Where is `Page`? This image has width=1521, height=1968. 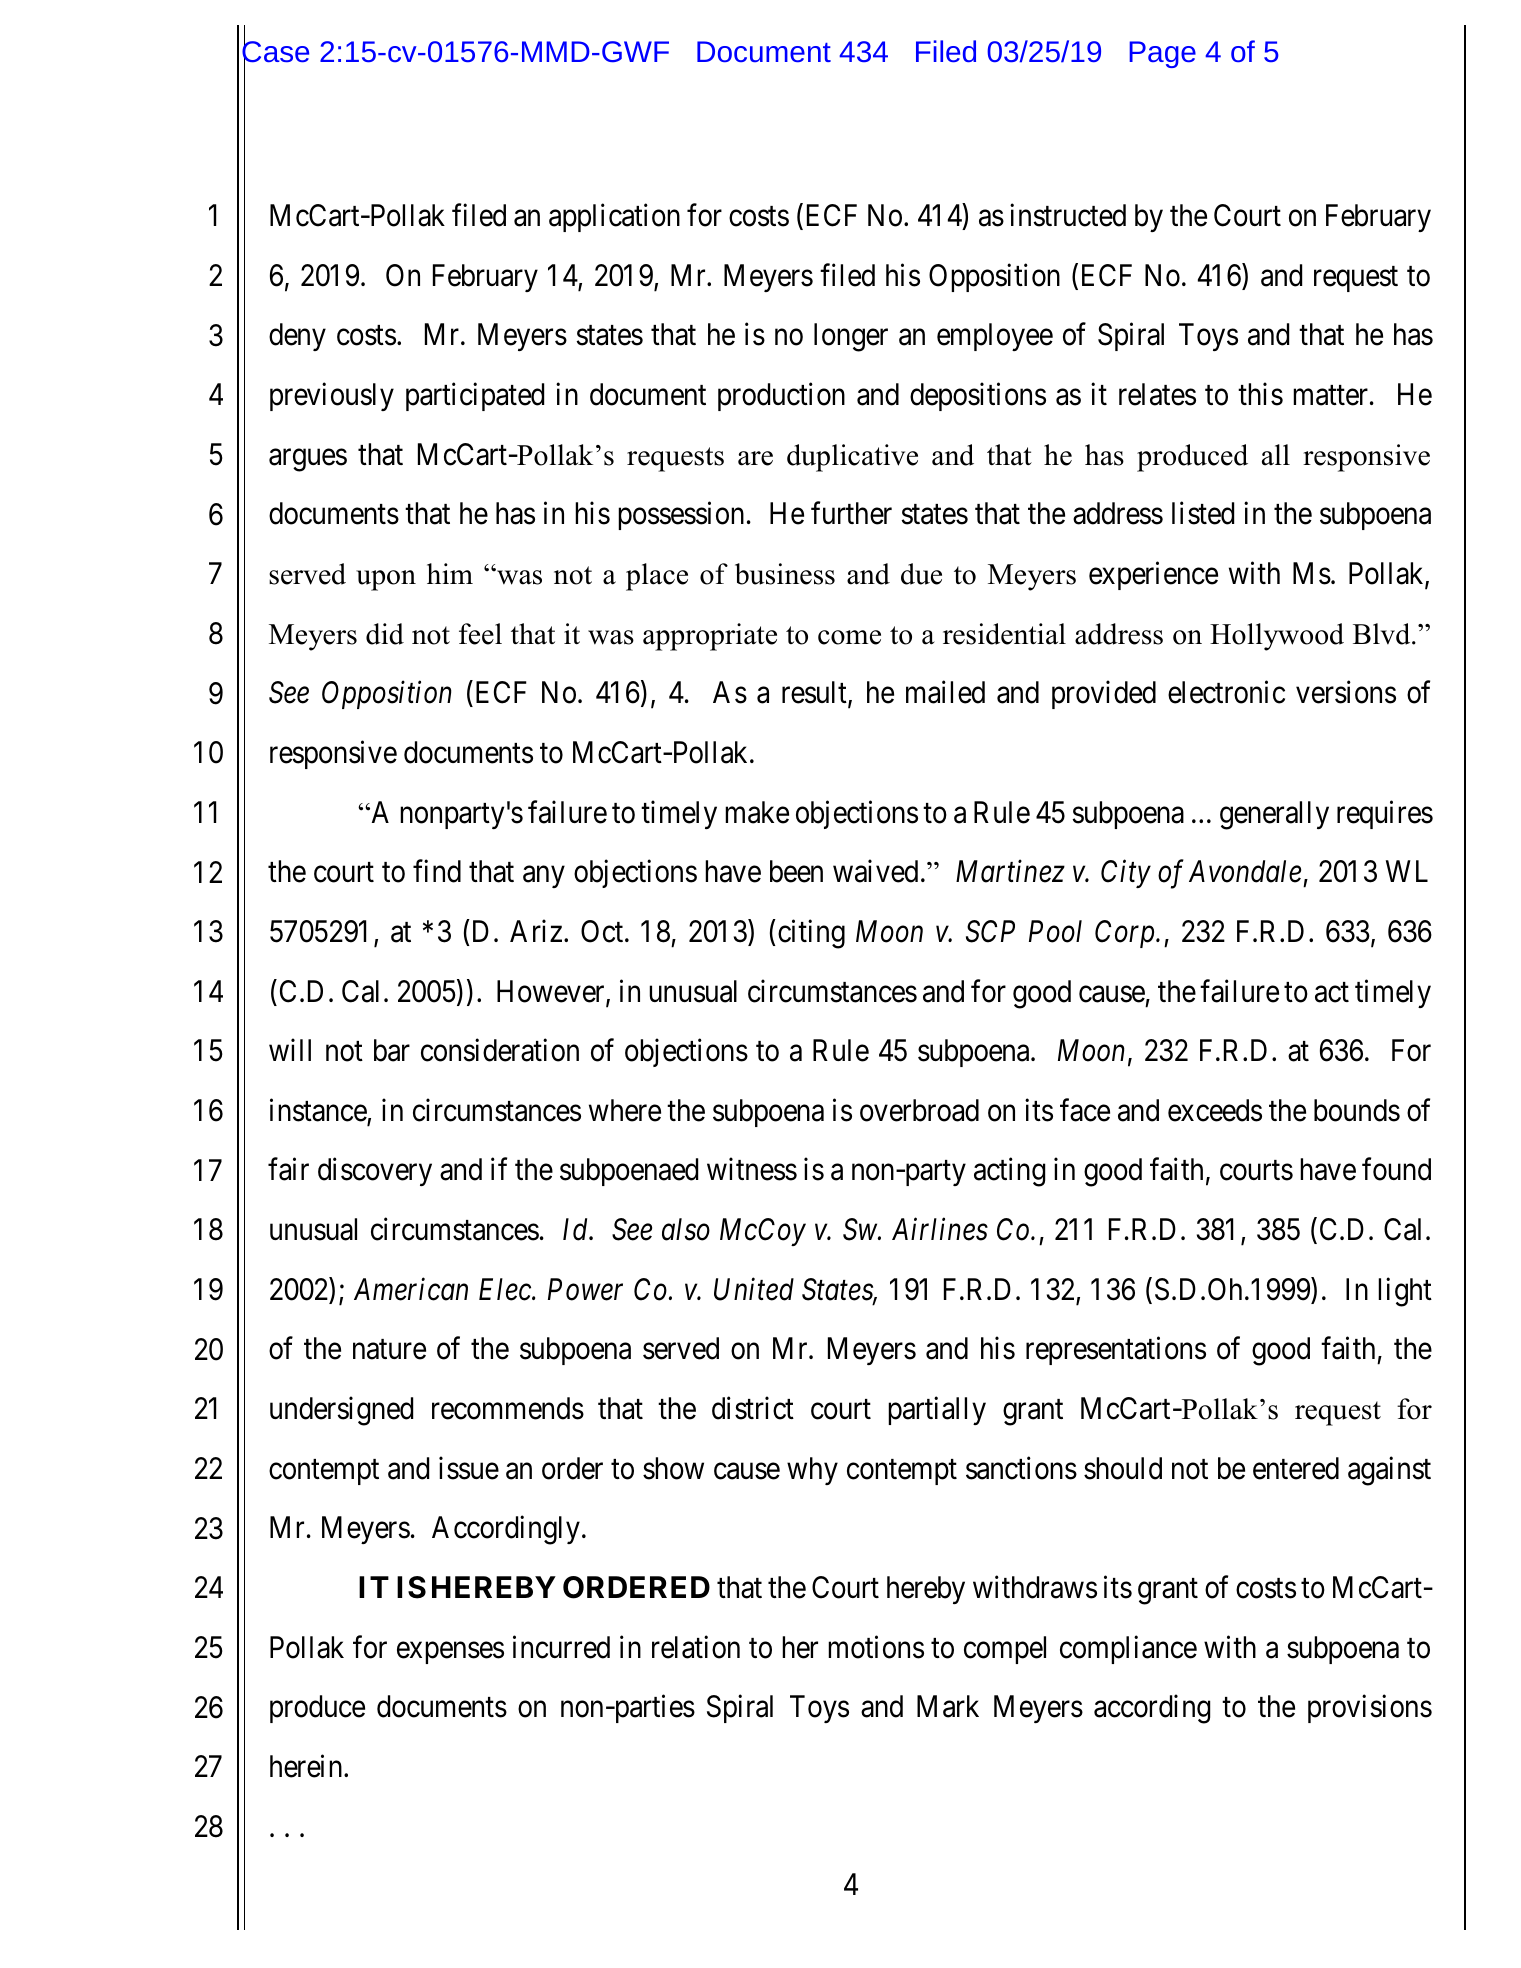 Page is located at coordinates (1162, 54).
